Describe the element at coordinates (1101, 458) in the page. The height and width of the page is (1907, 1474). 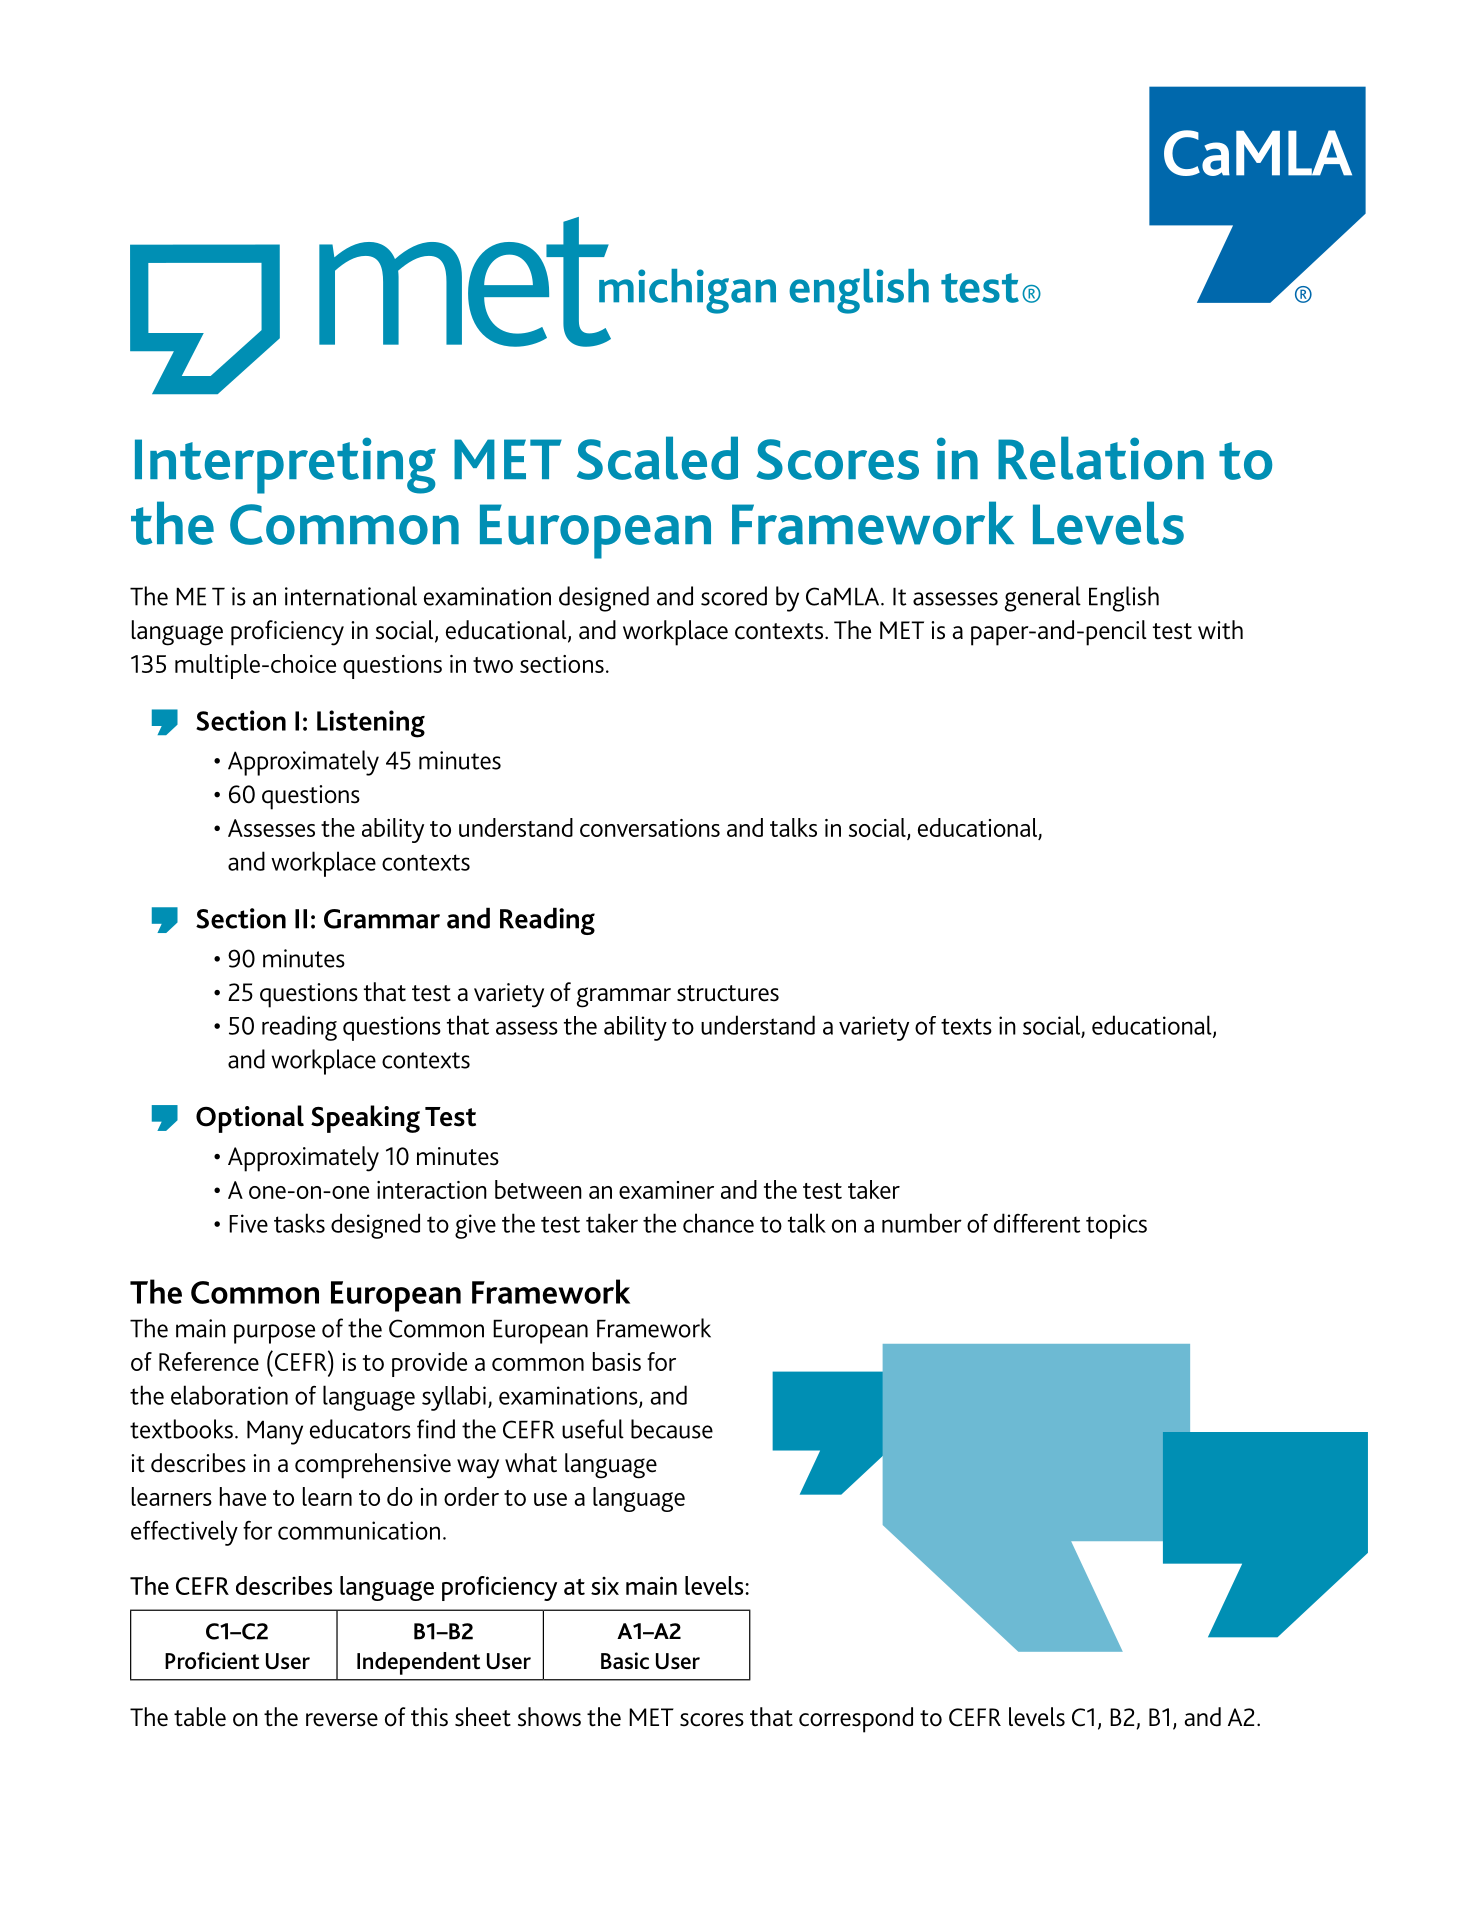
I see `Relation` at that location.
